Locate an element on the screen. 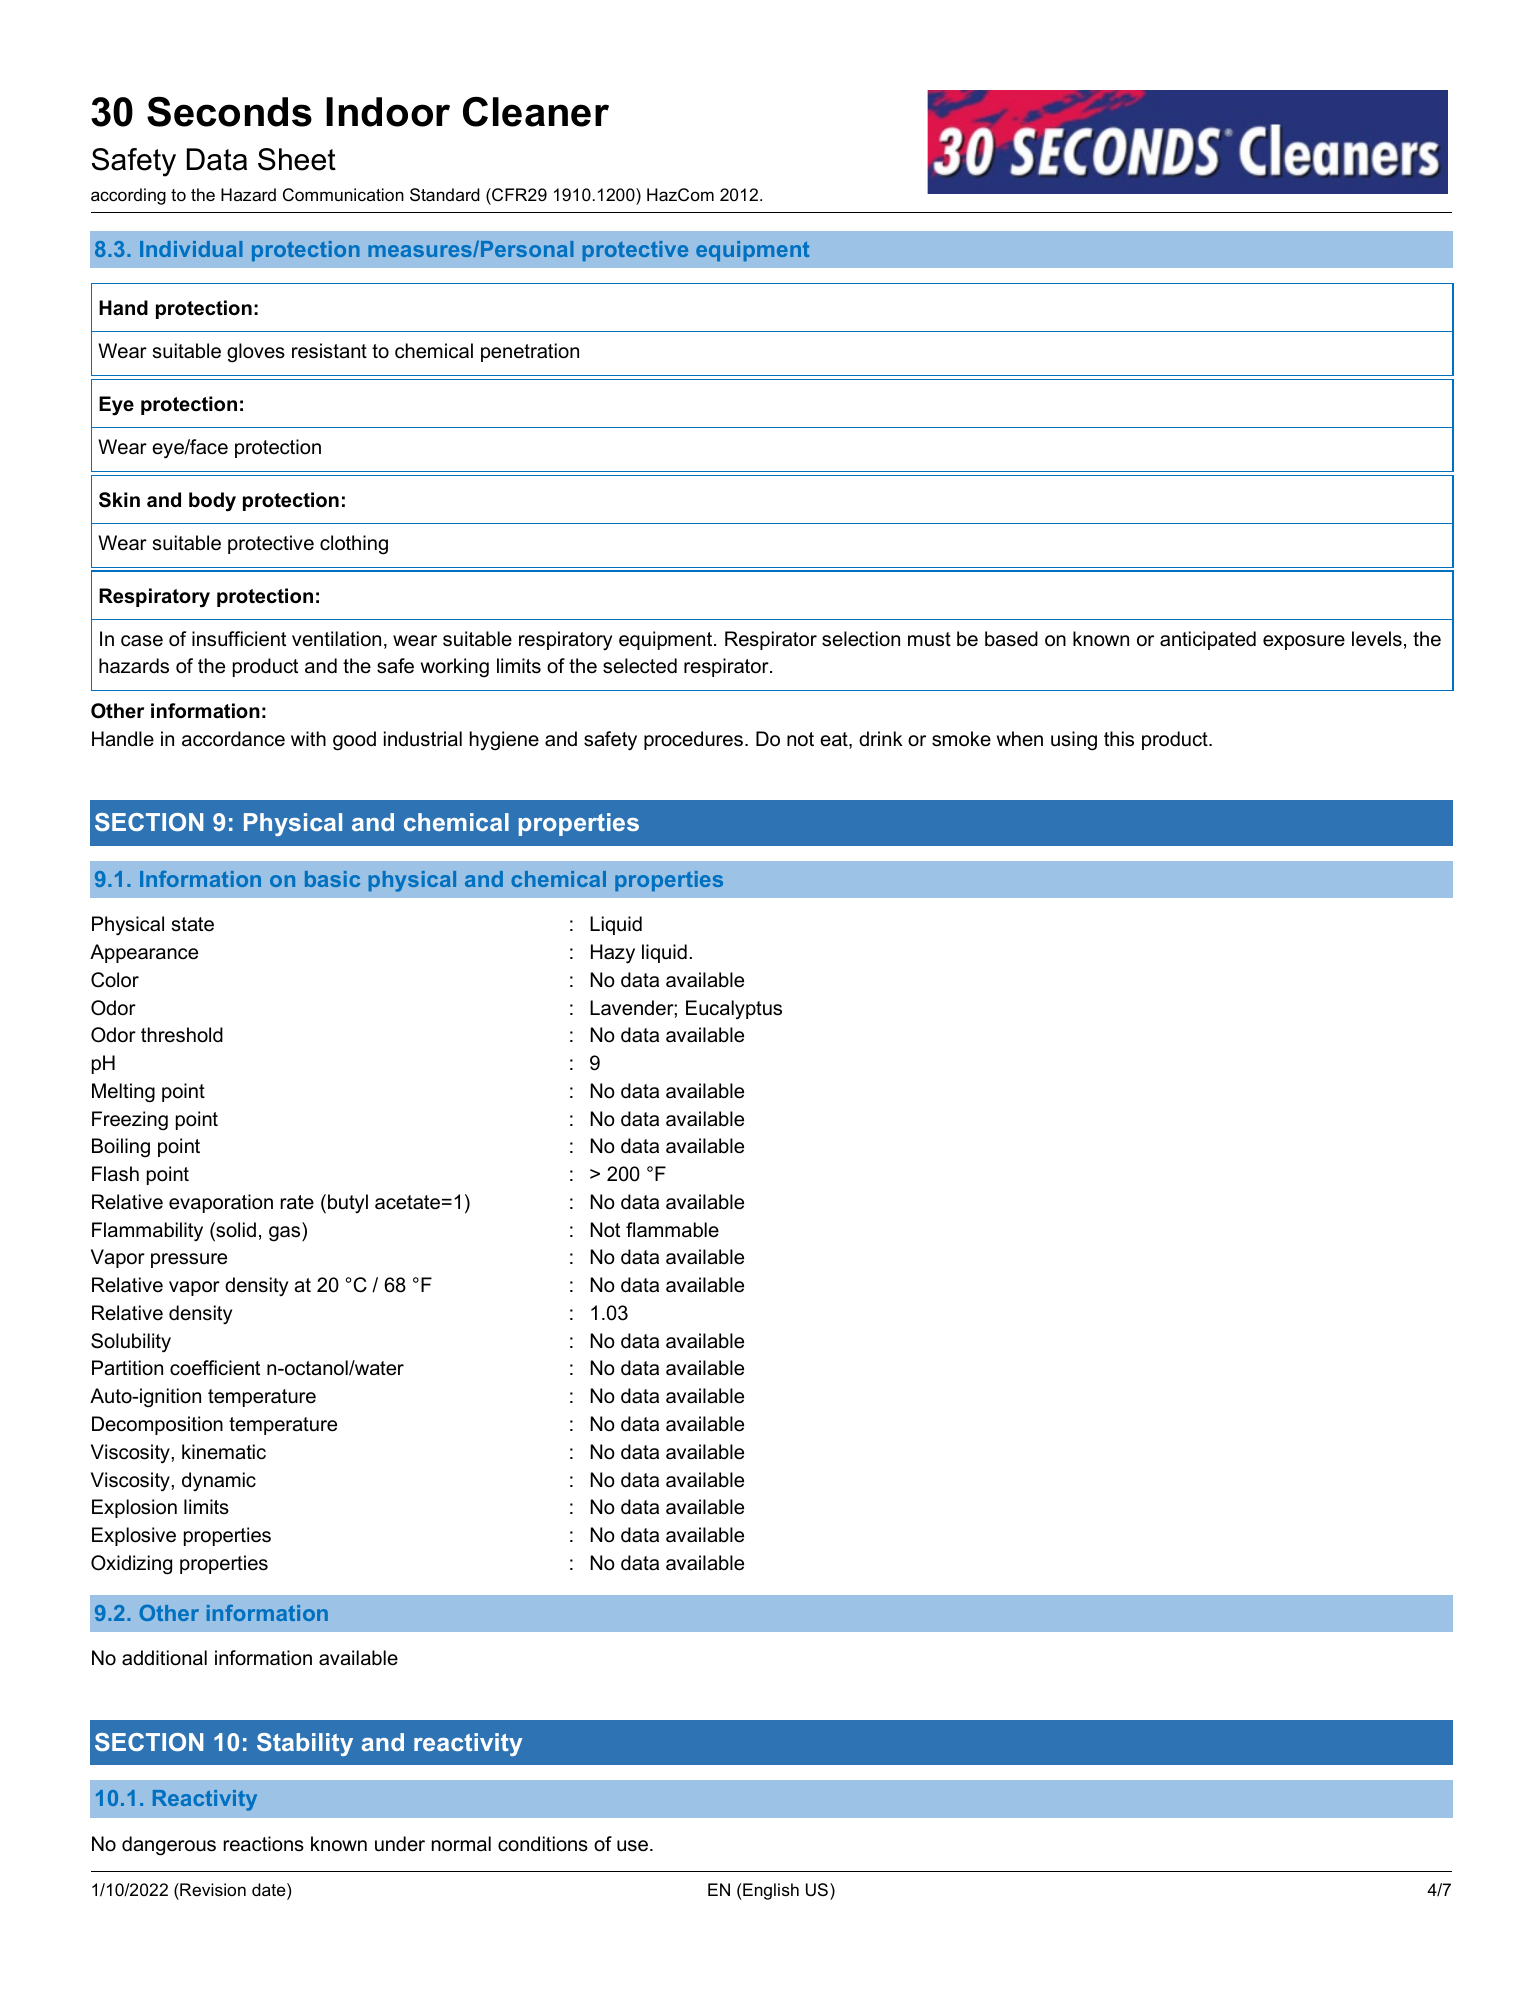 This screenshot has width=1539, height=1992. insufficient is located at coordinates (239, 639).
